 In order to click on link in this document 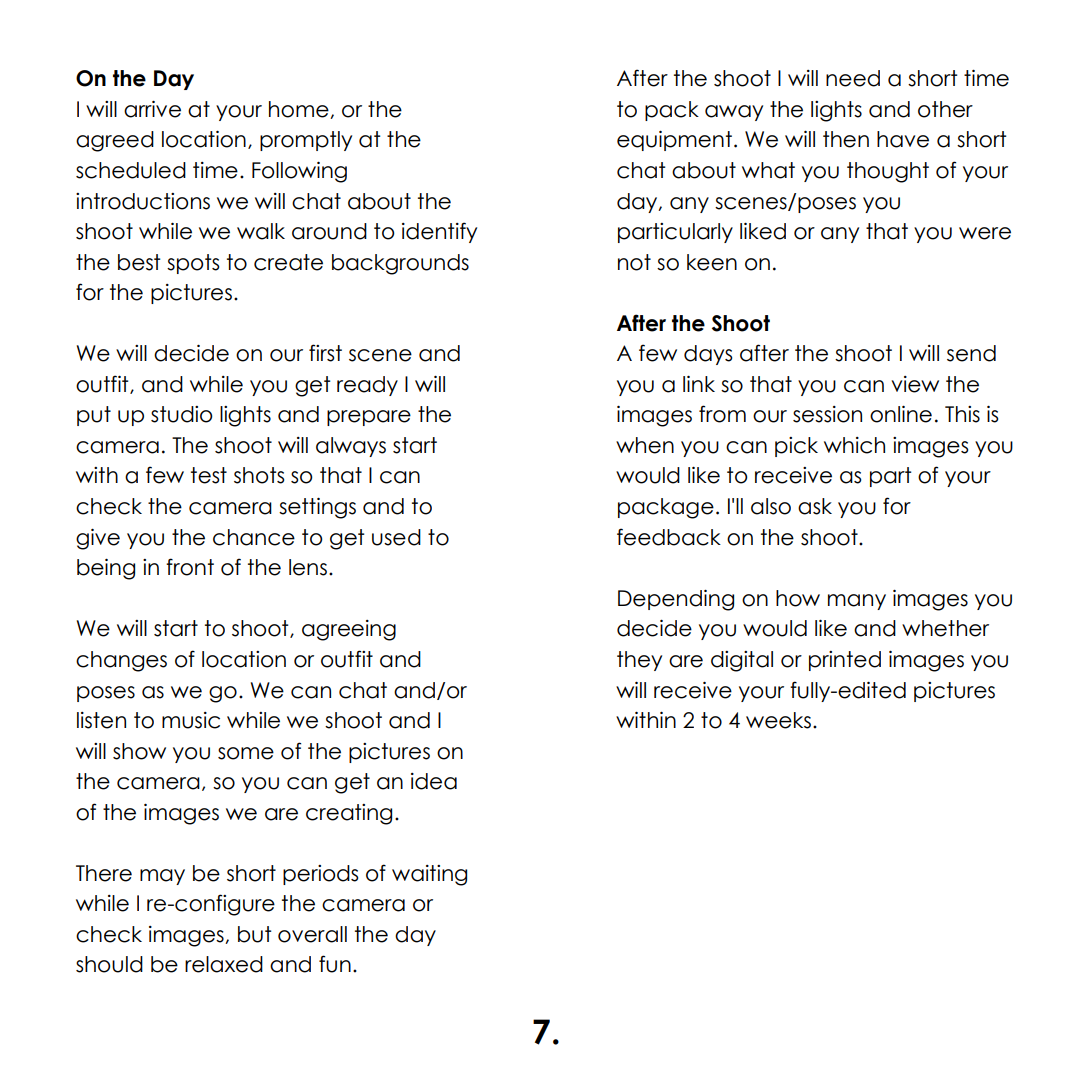, I will do `click(699, 384)`.
